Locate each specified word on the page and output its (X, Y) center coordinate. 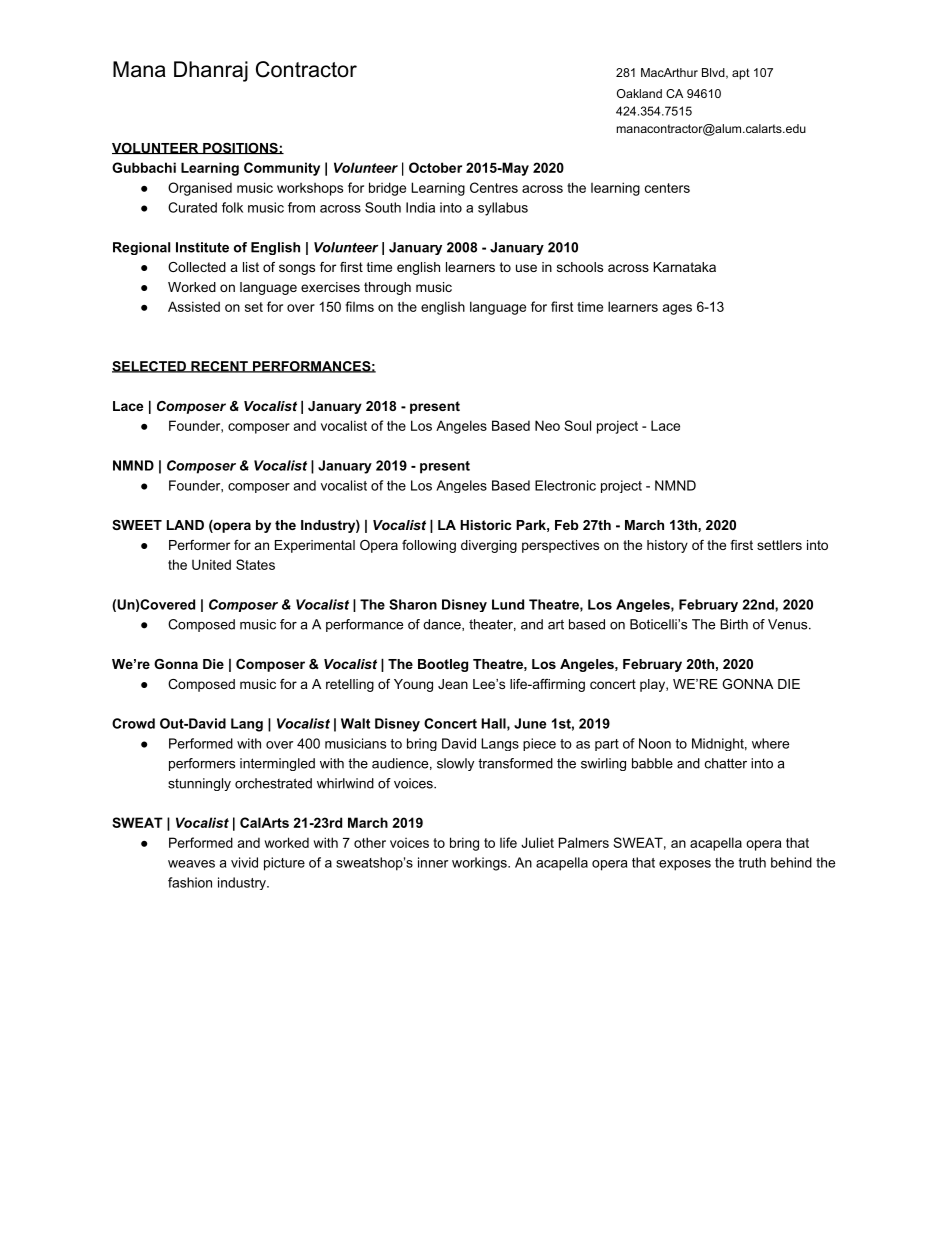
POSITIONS (240, 148)
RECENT (219, 367)
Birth (734, 624)
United (211, 564)
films (359, 306)
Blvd (714, 73)
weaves (191, 864)
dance (443, 625)
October (435, 167)
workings (480, 864)
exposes (685, 865)
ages (677, 309)
